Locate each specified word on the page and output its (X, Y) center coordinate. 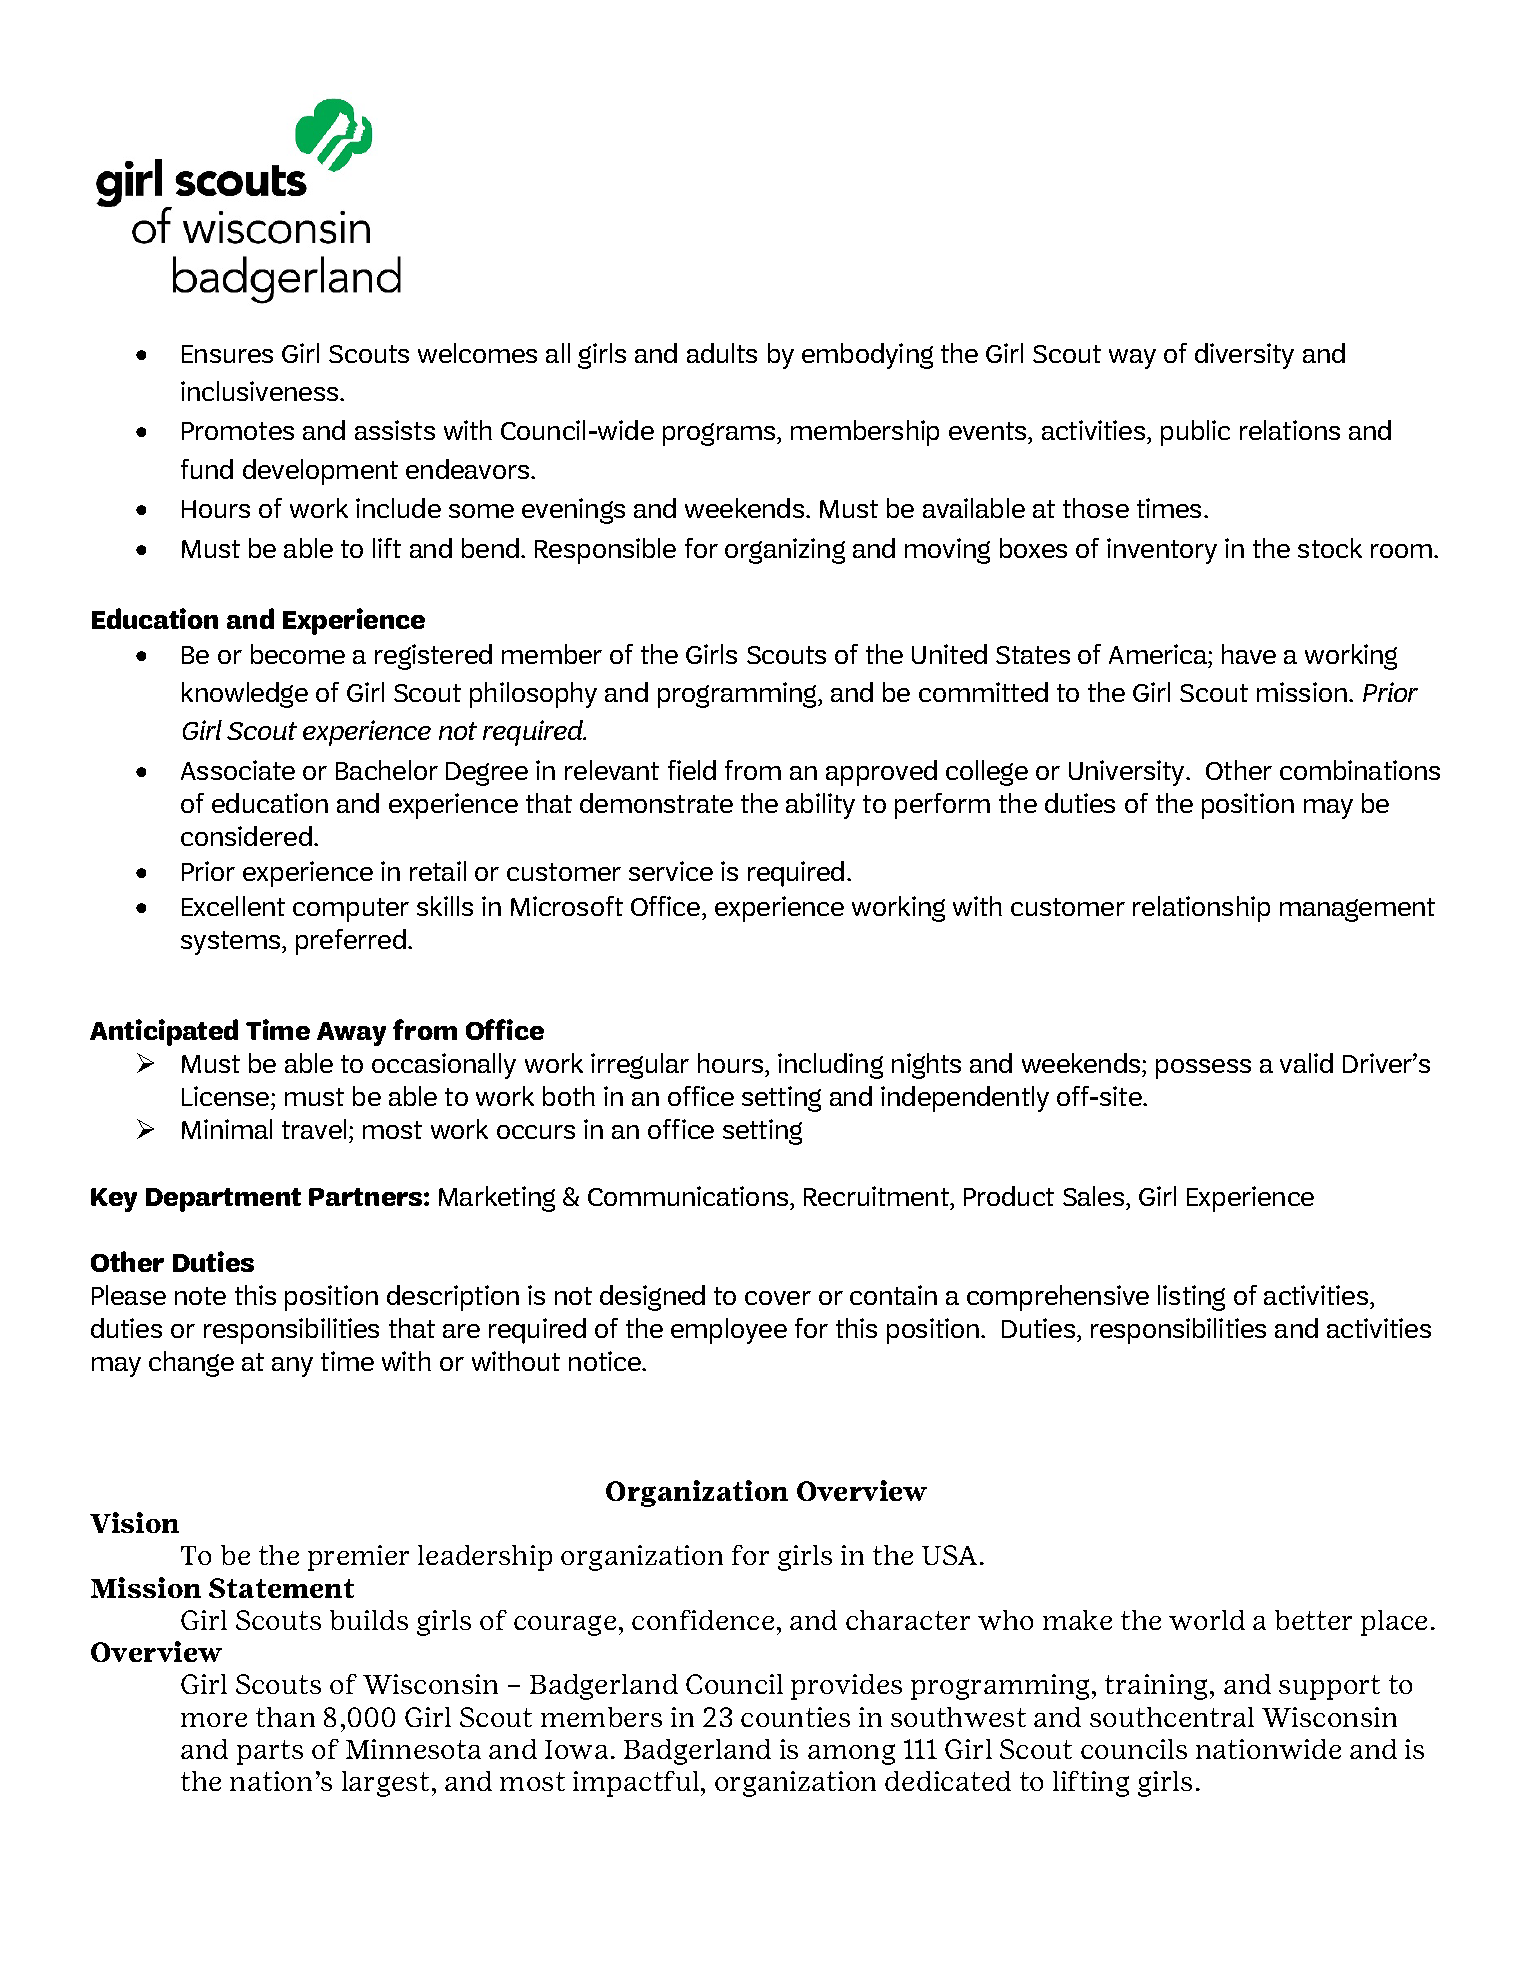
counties (795, 1717)
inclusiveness (261, 391)
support (1329, 1687)
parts (270, 1752)
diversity (1244, 356)
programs (720, 434)
